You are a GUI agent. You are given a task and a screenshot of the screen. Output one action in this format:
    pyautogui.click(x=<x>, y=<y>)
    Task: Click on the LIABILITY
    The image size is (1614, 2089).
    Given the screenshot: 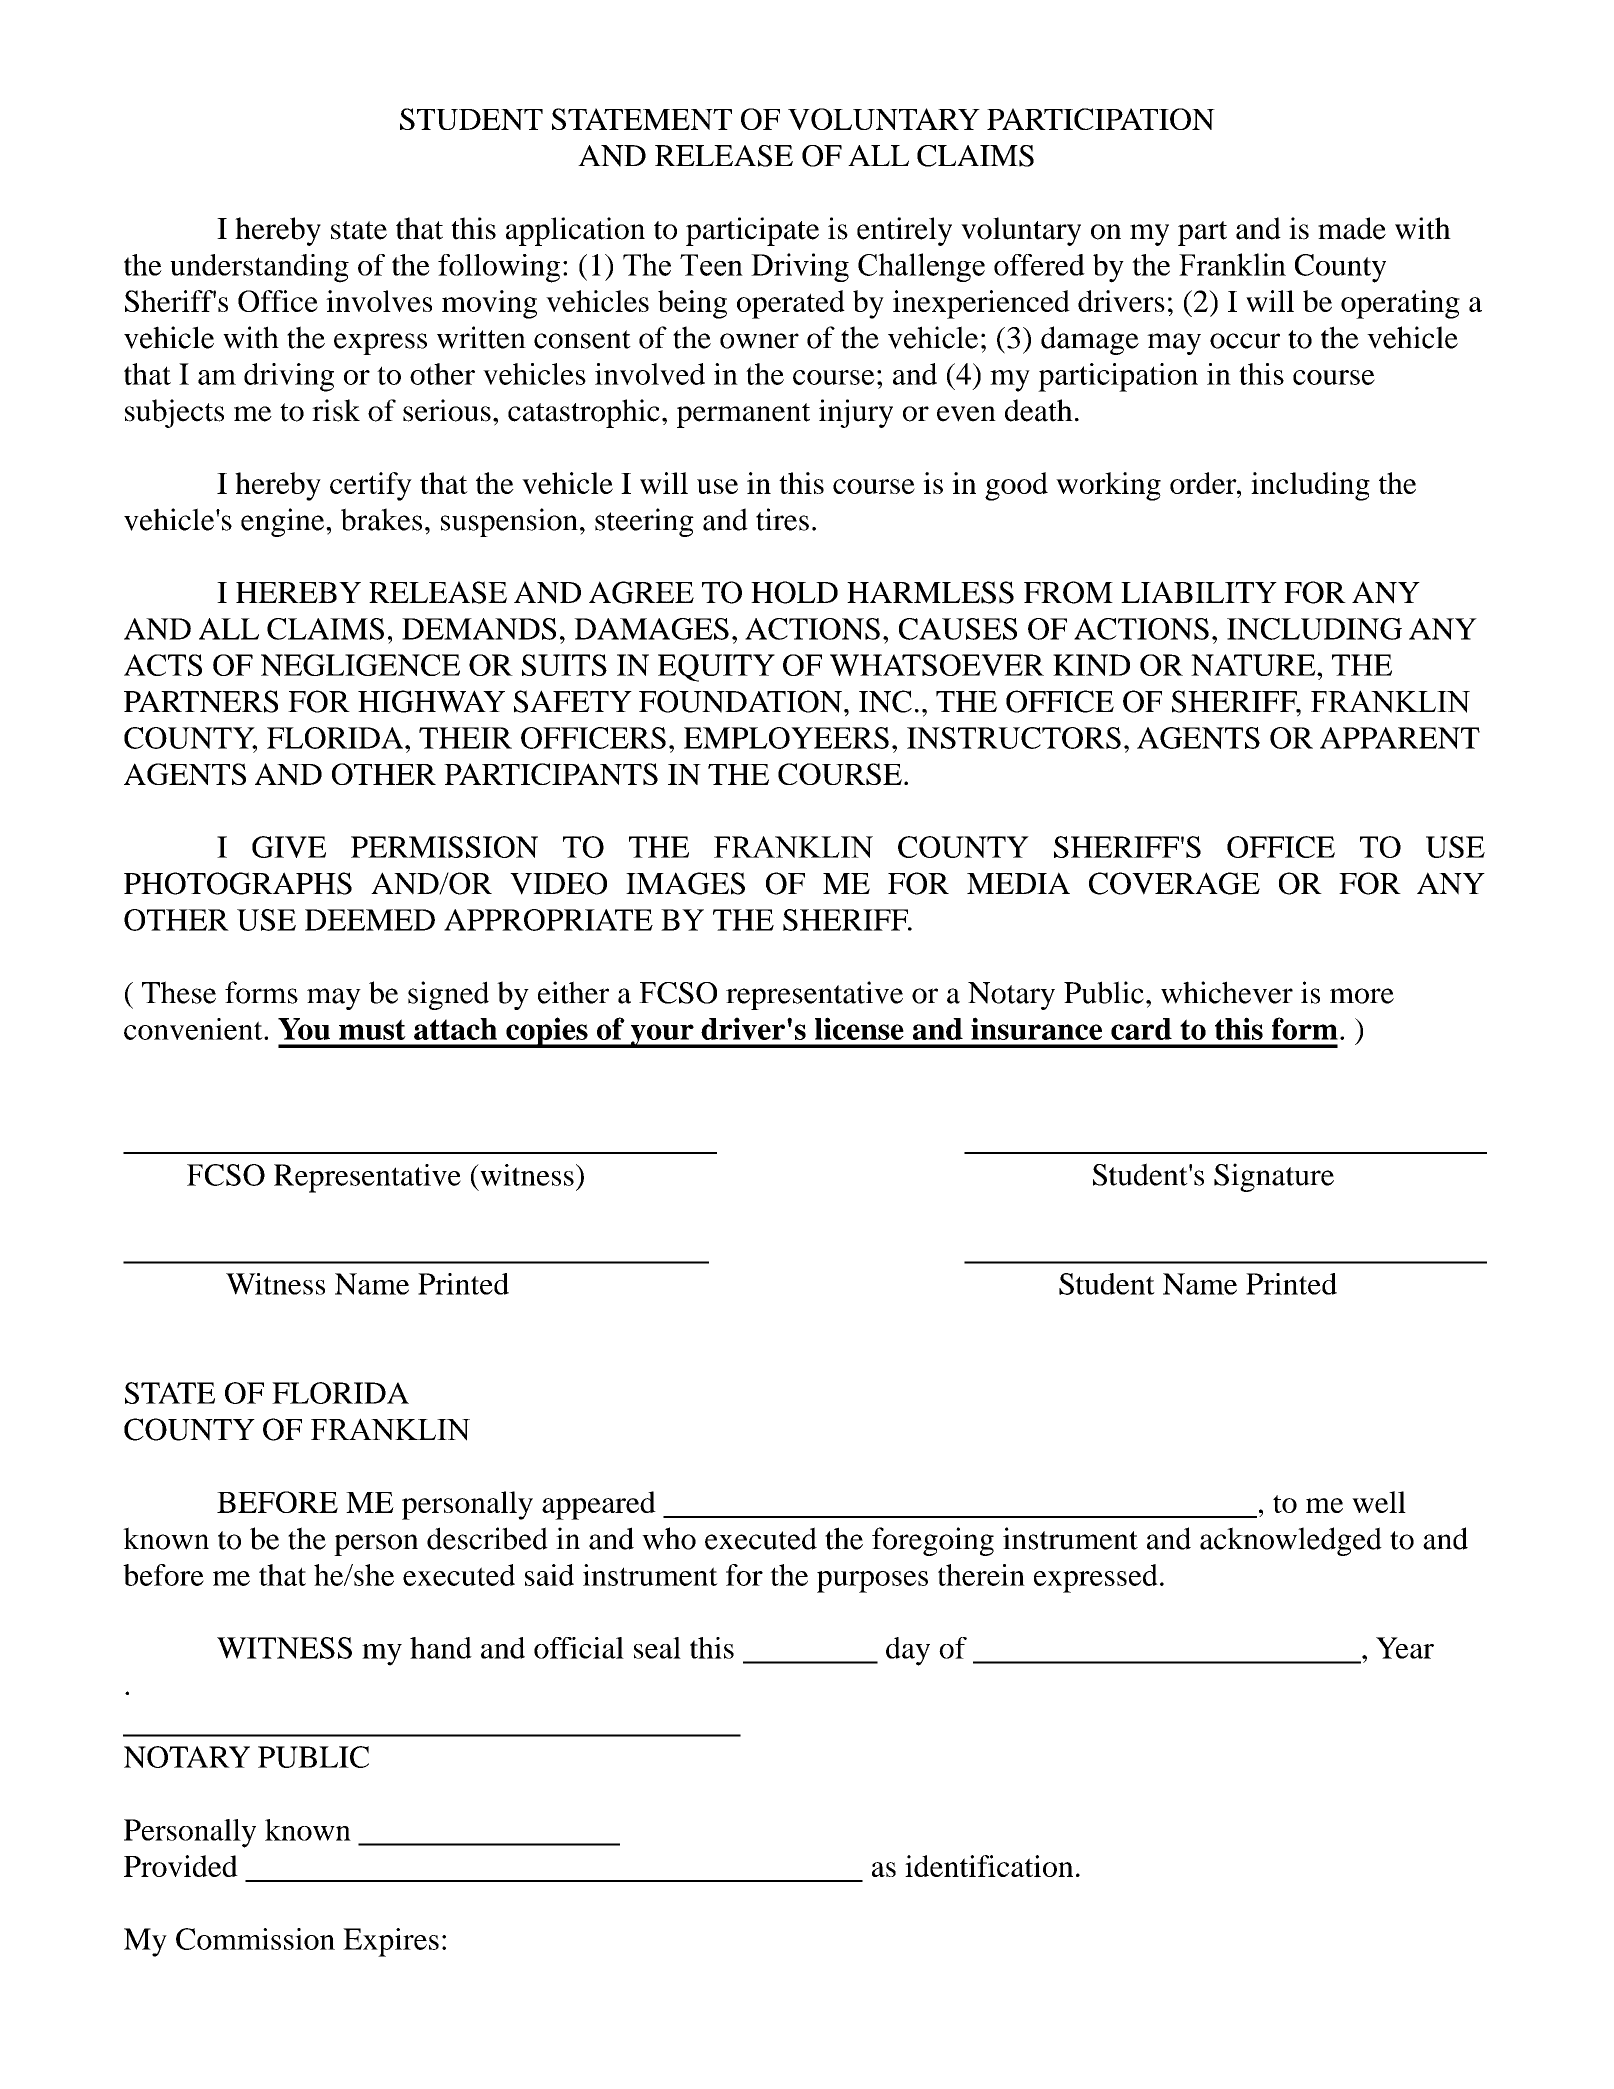 What is the action you would take?
    pyautogui.click(x=1199, y=592)
